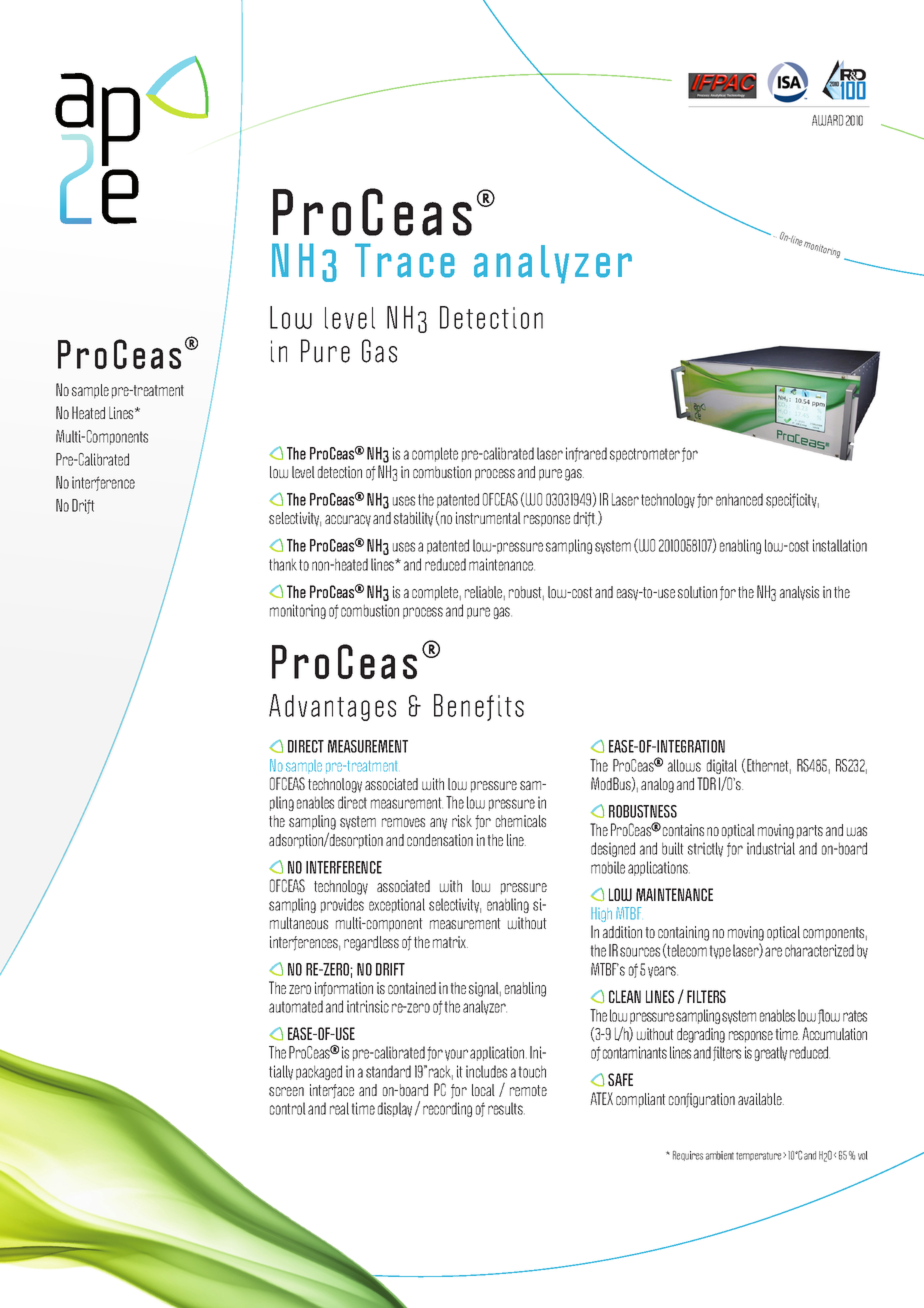 The image size is (924, 1308). I want to click on spectrometer, so click(645, 455).
